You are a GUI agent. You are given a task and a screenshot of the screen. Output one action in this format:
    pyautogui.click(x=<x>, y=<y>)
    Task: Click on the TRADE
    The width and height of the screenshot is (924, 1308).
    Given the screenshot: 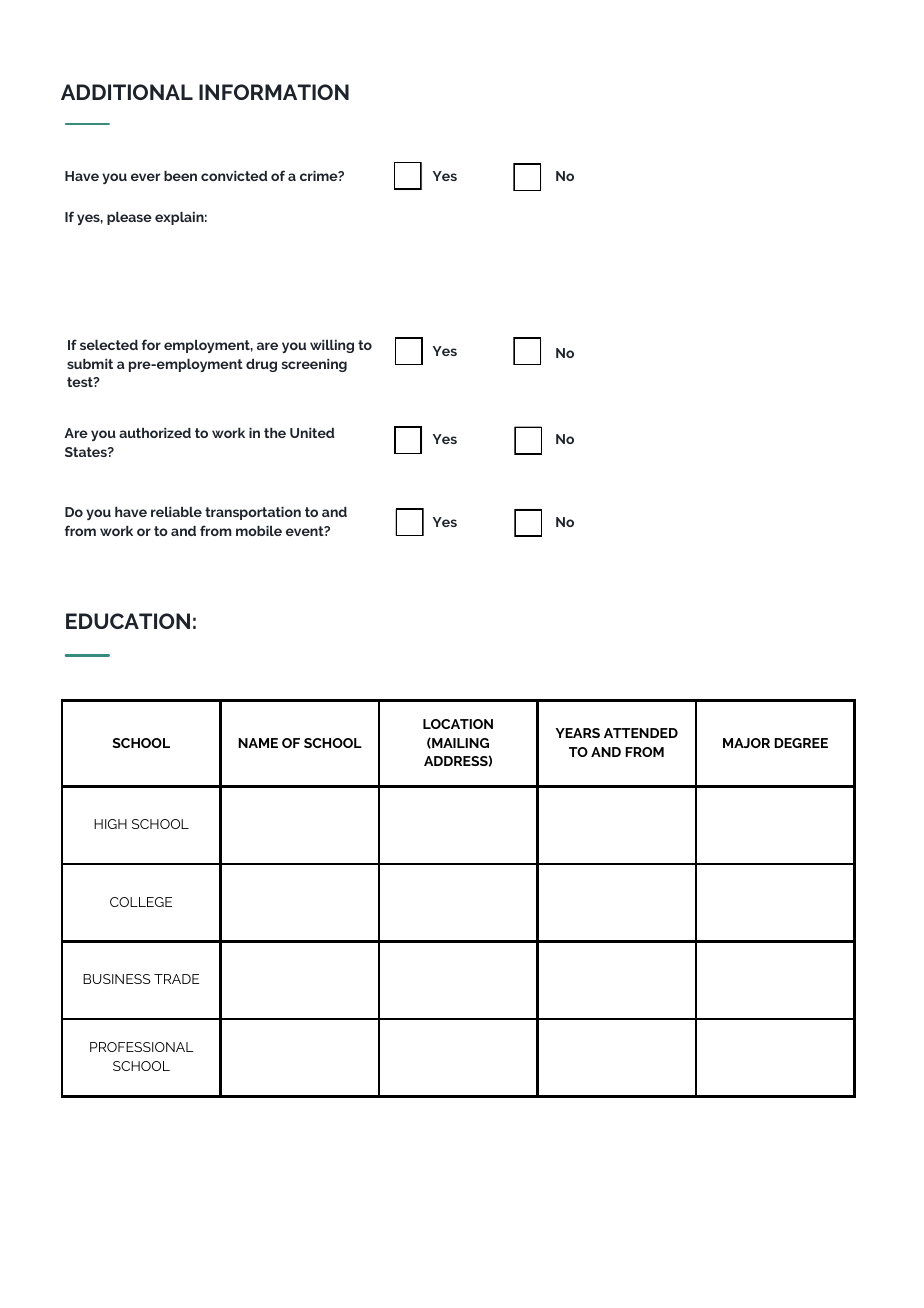 What is the action you would take?
    pyautogui.click(x=176, y=979)
